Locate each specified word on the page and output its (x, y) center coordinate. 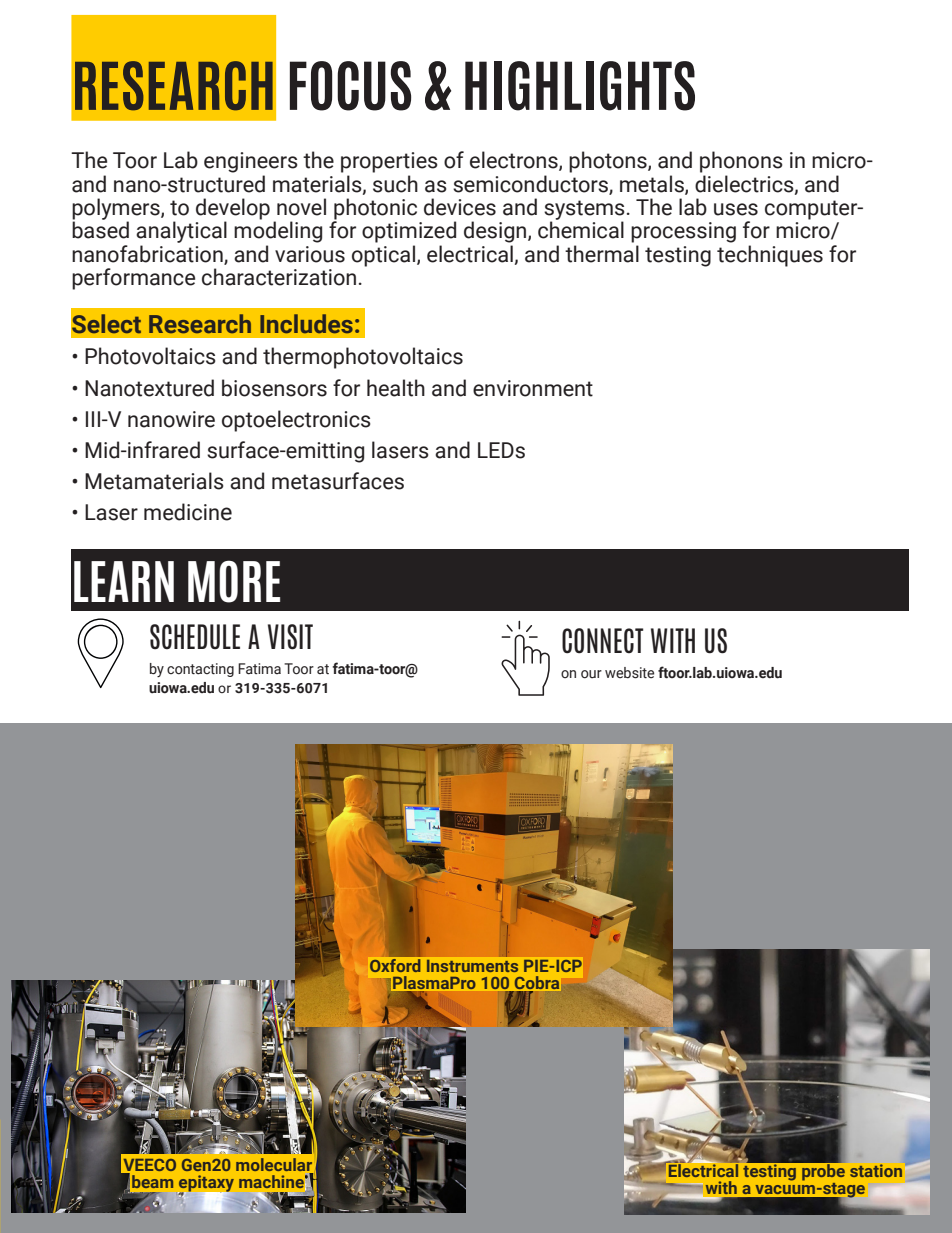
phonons (741, 162)
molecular (274, 1166)
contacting (200, 670)
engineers (251, 162)
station (876, 1170)
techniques (770, 256)
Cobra (536, 984)
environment (533, 388)
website (629, 673)
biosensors (274, 388)
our (591, 674)
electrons (515, 161)
